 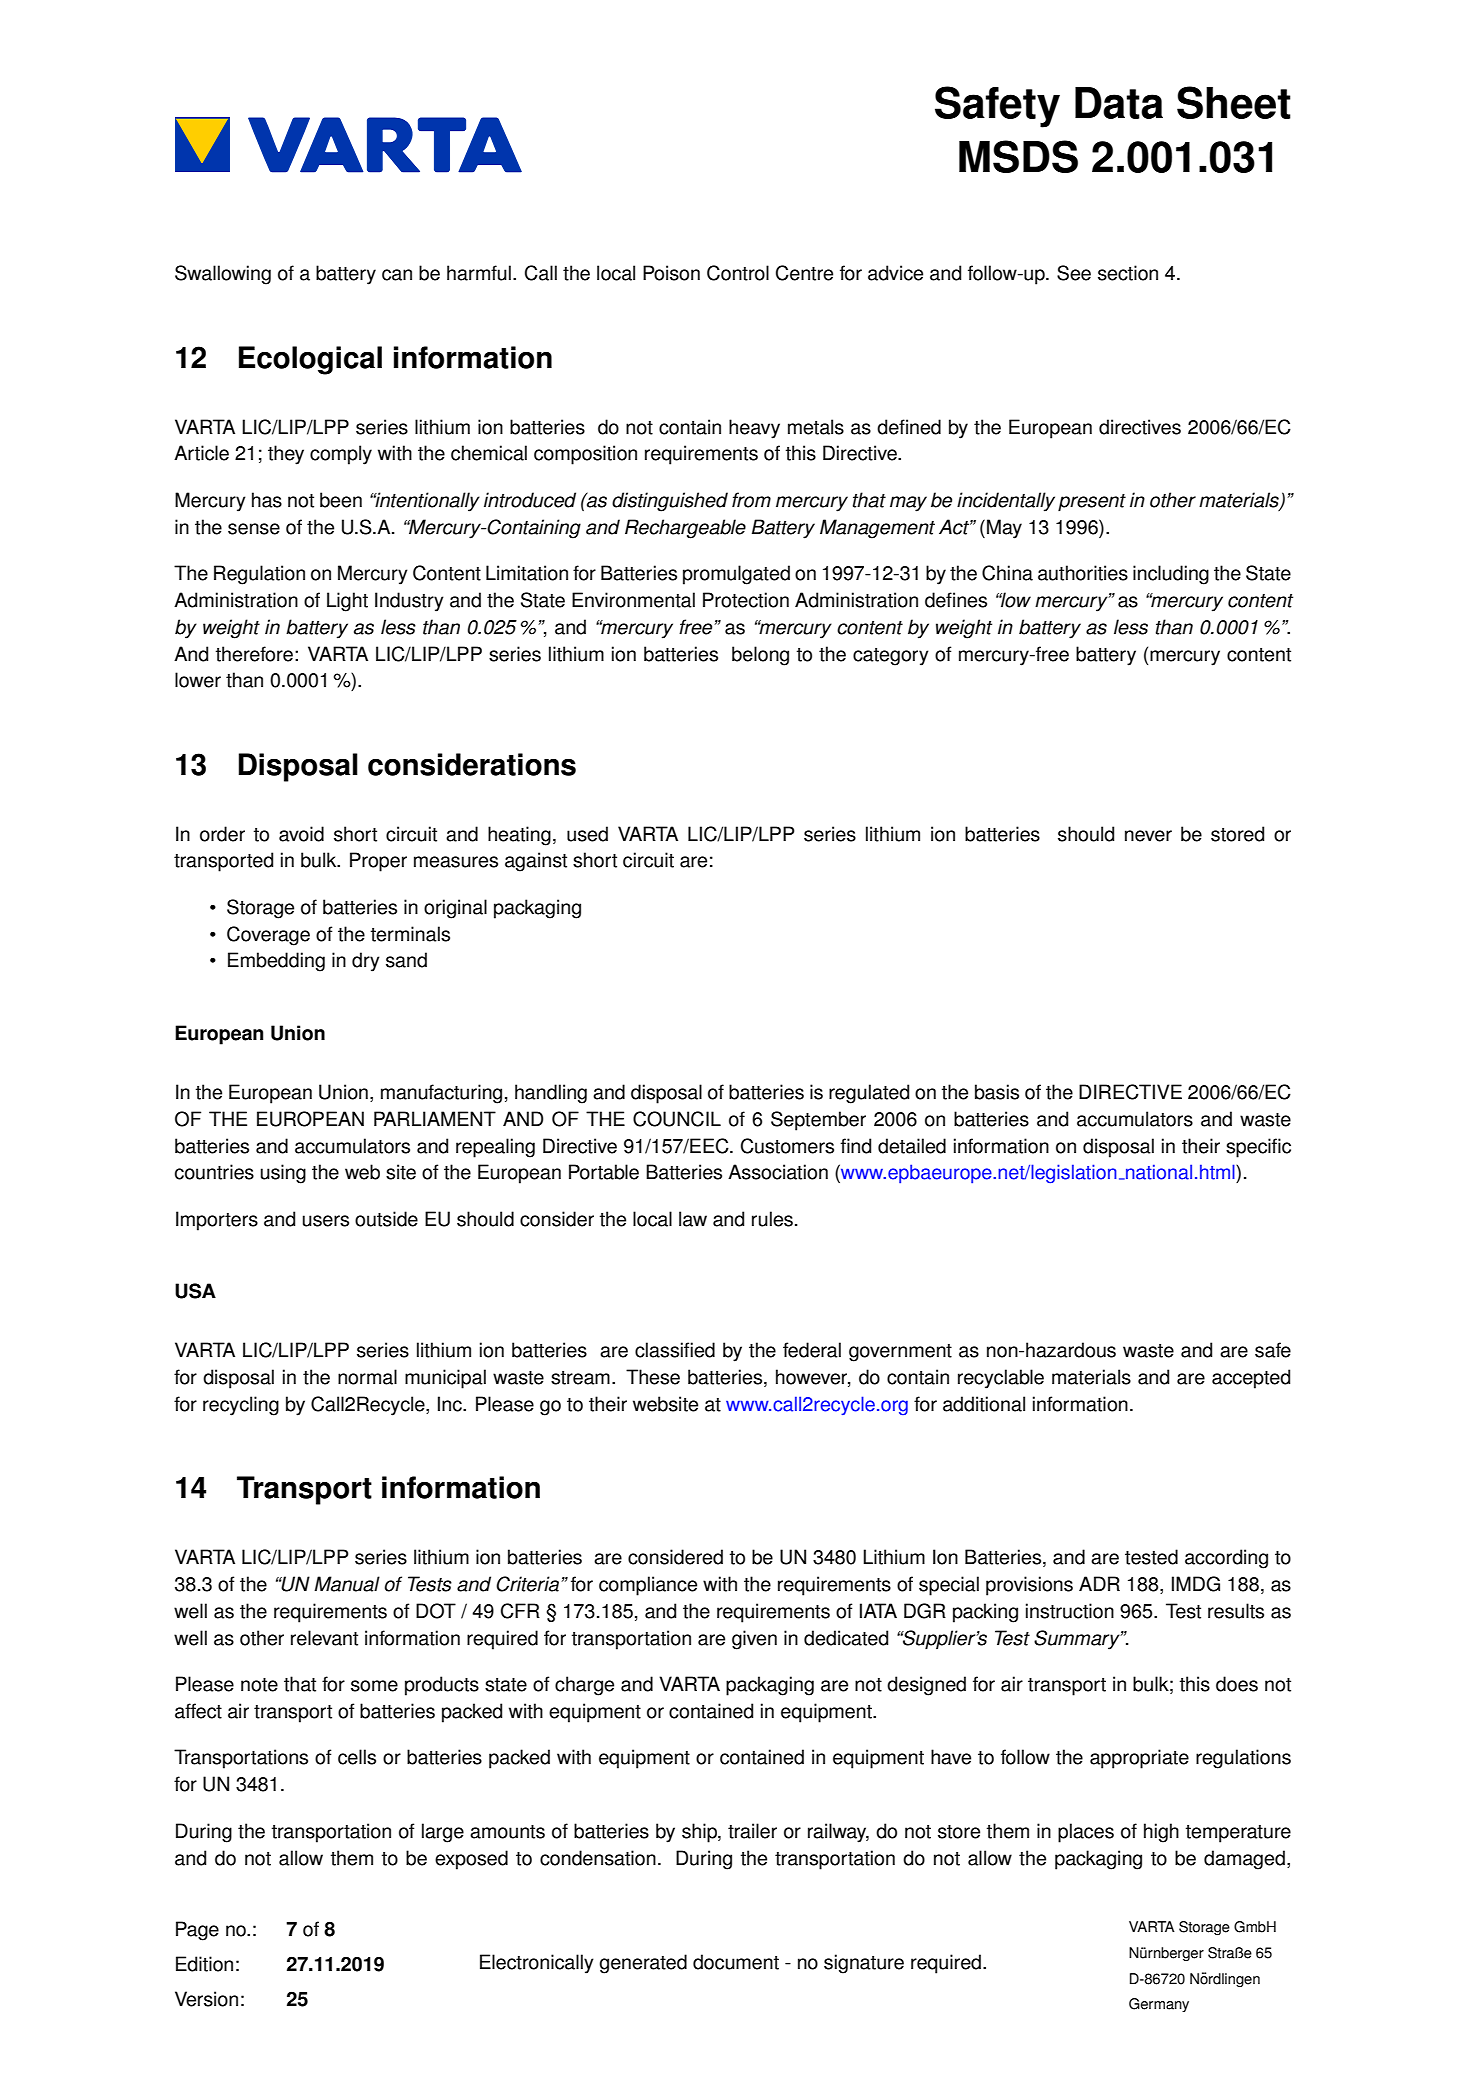 What do you see at coordinates (1119, 103) in the document?
I see `Data` at bounding box center [1119, 103].
